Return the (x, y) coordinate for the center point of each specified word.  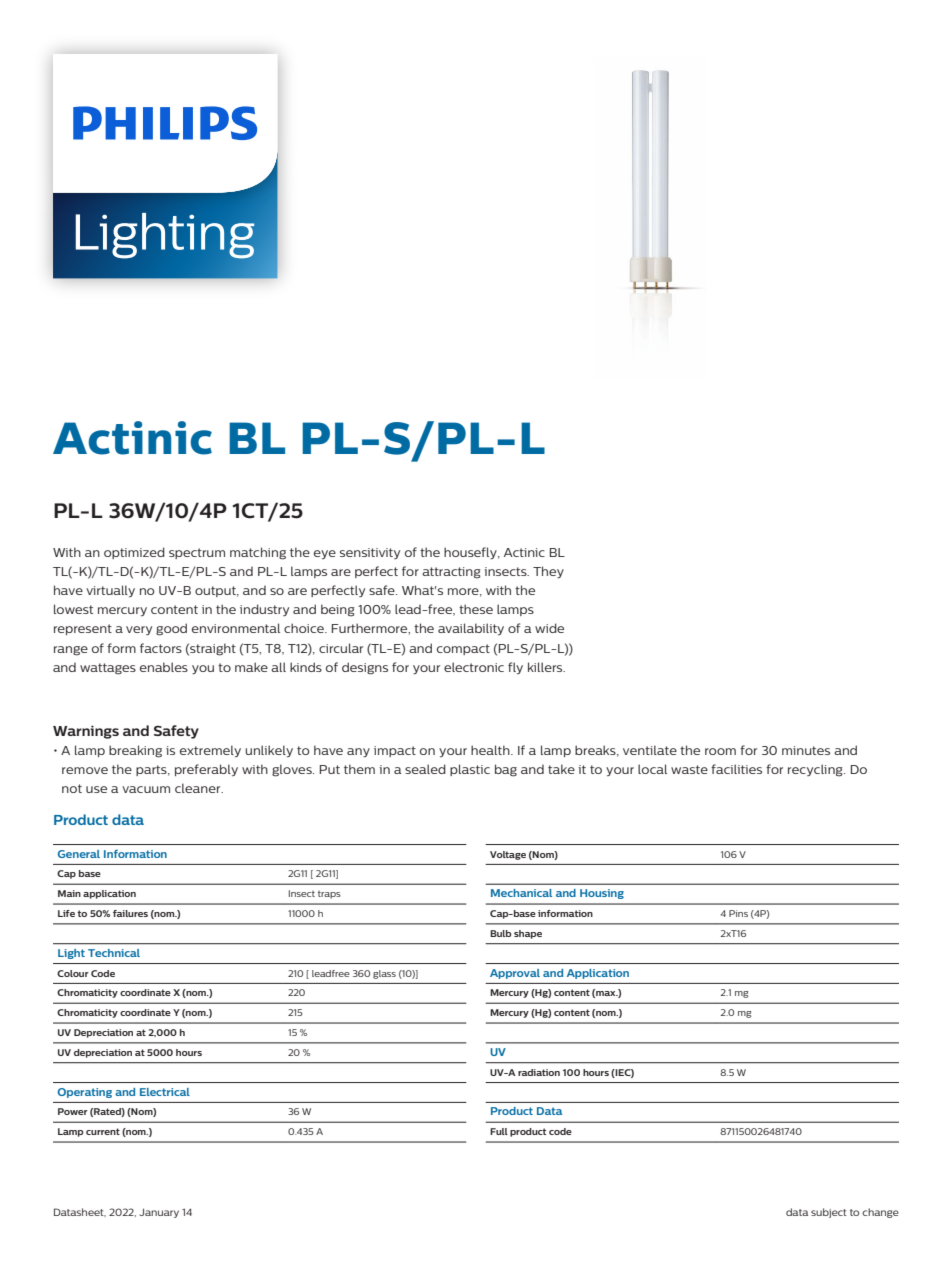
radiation (539, 1072)
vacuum (146, 789)
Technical (114, 953)
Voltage (508, 855)
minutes (806, 750)
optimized (134, 553)
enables (164, 667)
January (159, 1213)
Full (499, 1131)
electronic (474, 667)
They (548, 572)
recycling (816, 770)
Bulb (501, 933)
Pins (738, 913)
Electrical (165, 1092)
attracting (451, 573)
